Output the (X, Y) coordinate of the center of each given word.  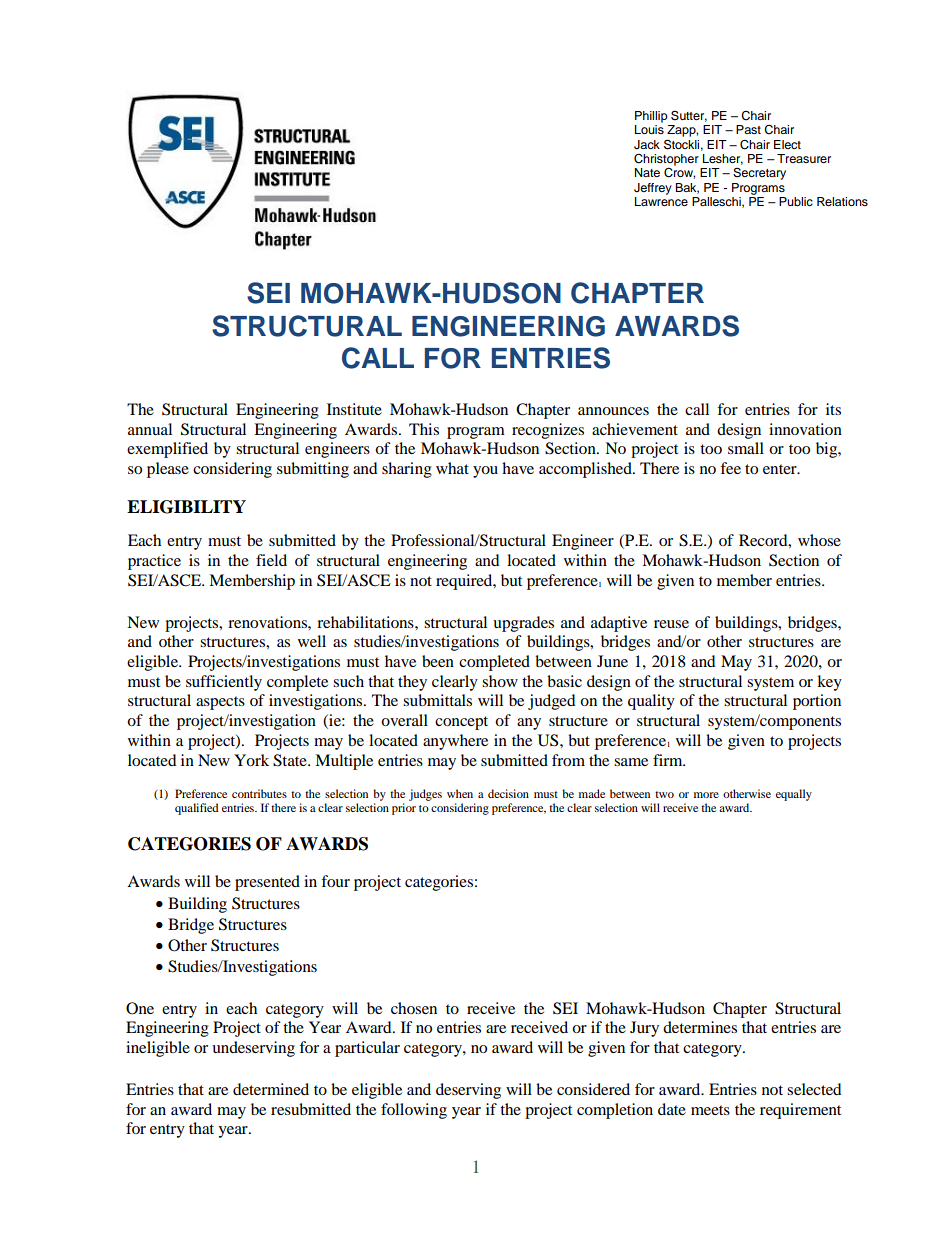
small (746, 448)
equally (794, 795)
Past (748, 129)
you (485, 472)
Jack (647, 145)
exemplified (167, 450)
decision (508, 793)
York (251, 760)
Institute (354, 409)
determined (271, 1089)
